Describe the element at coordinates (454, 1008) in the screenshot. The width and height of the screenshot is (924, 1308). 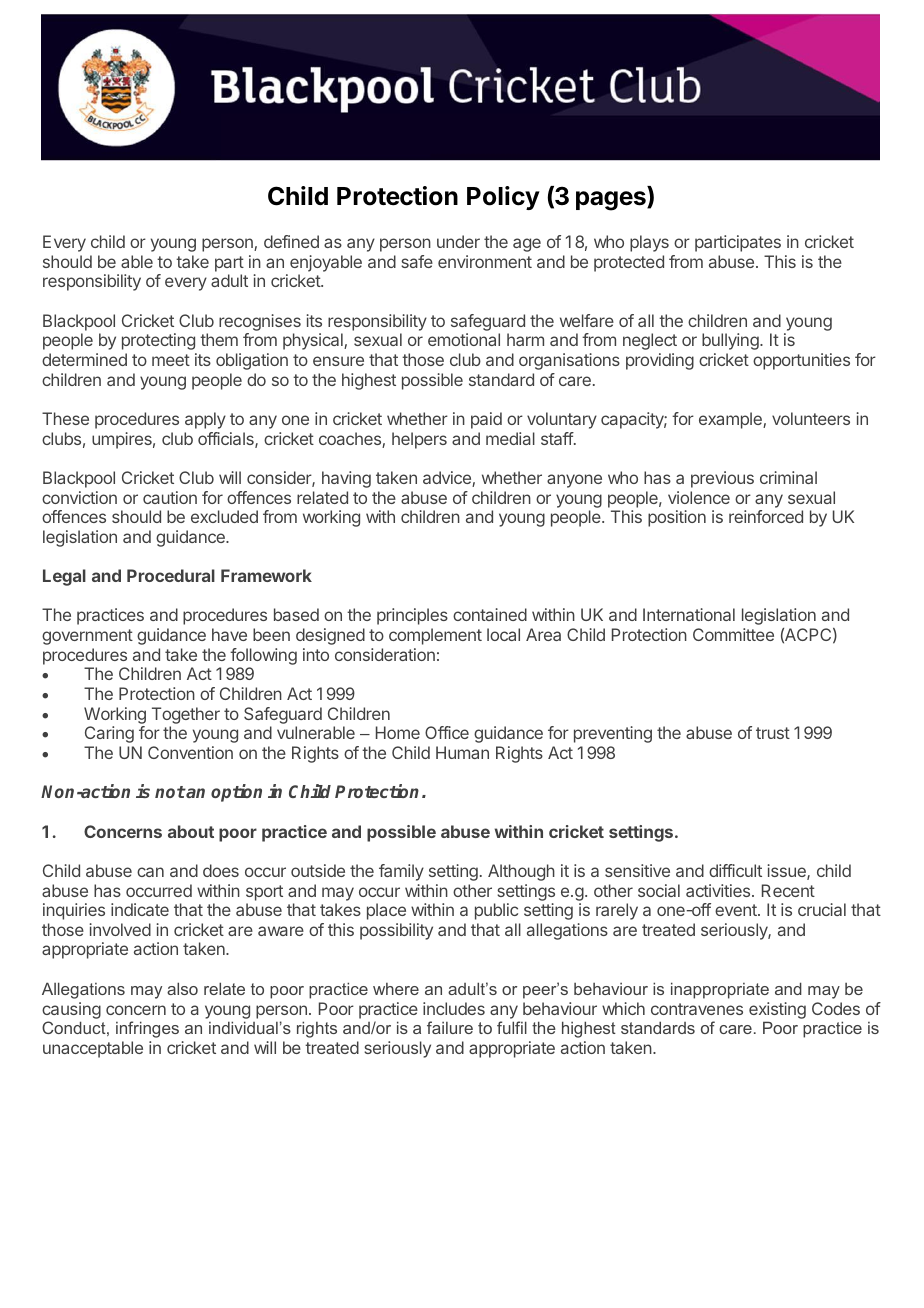
I see `includes` at that location.
